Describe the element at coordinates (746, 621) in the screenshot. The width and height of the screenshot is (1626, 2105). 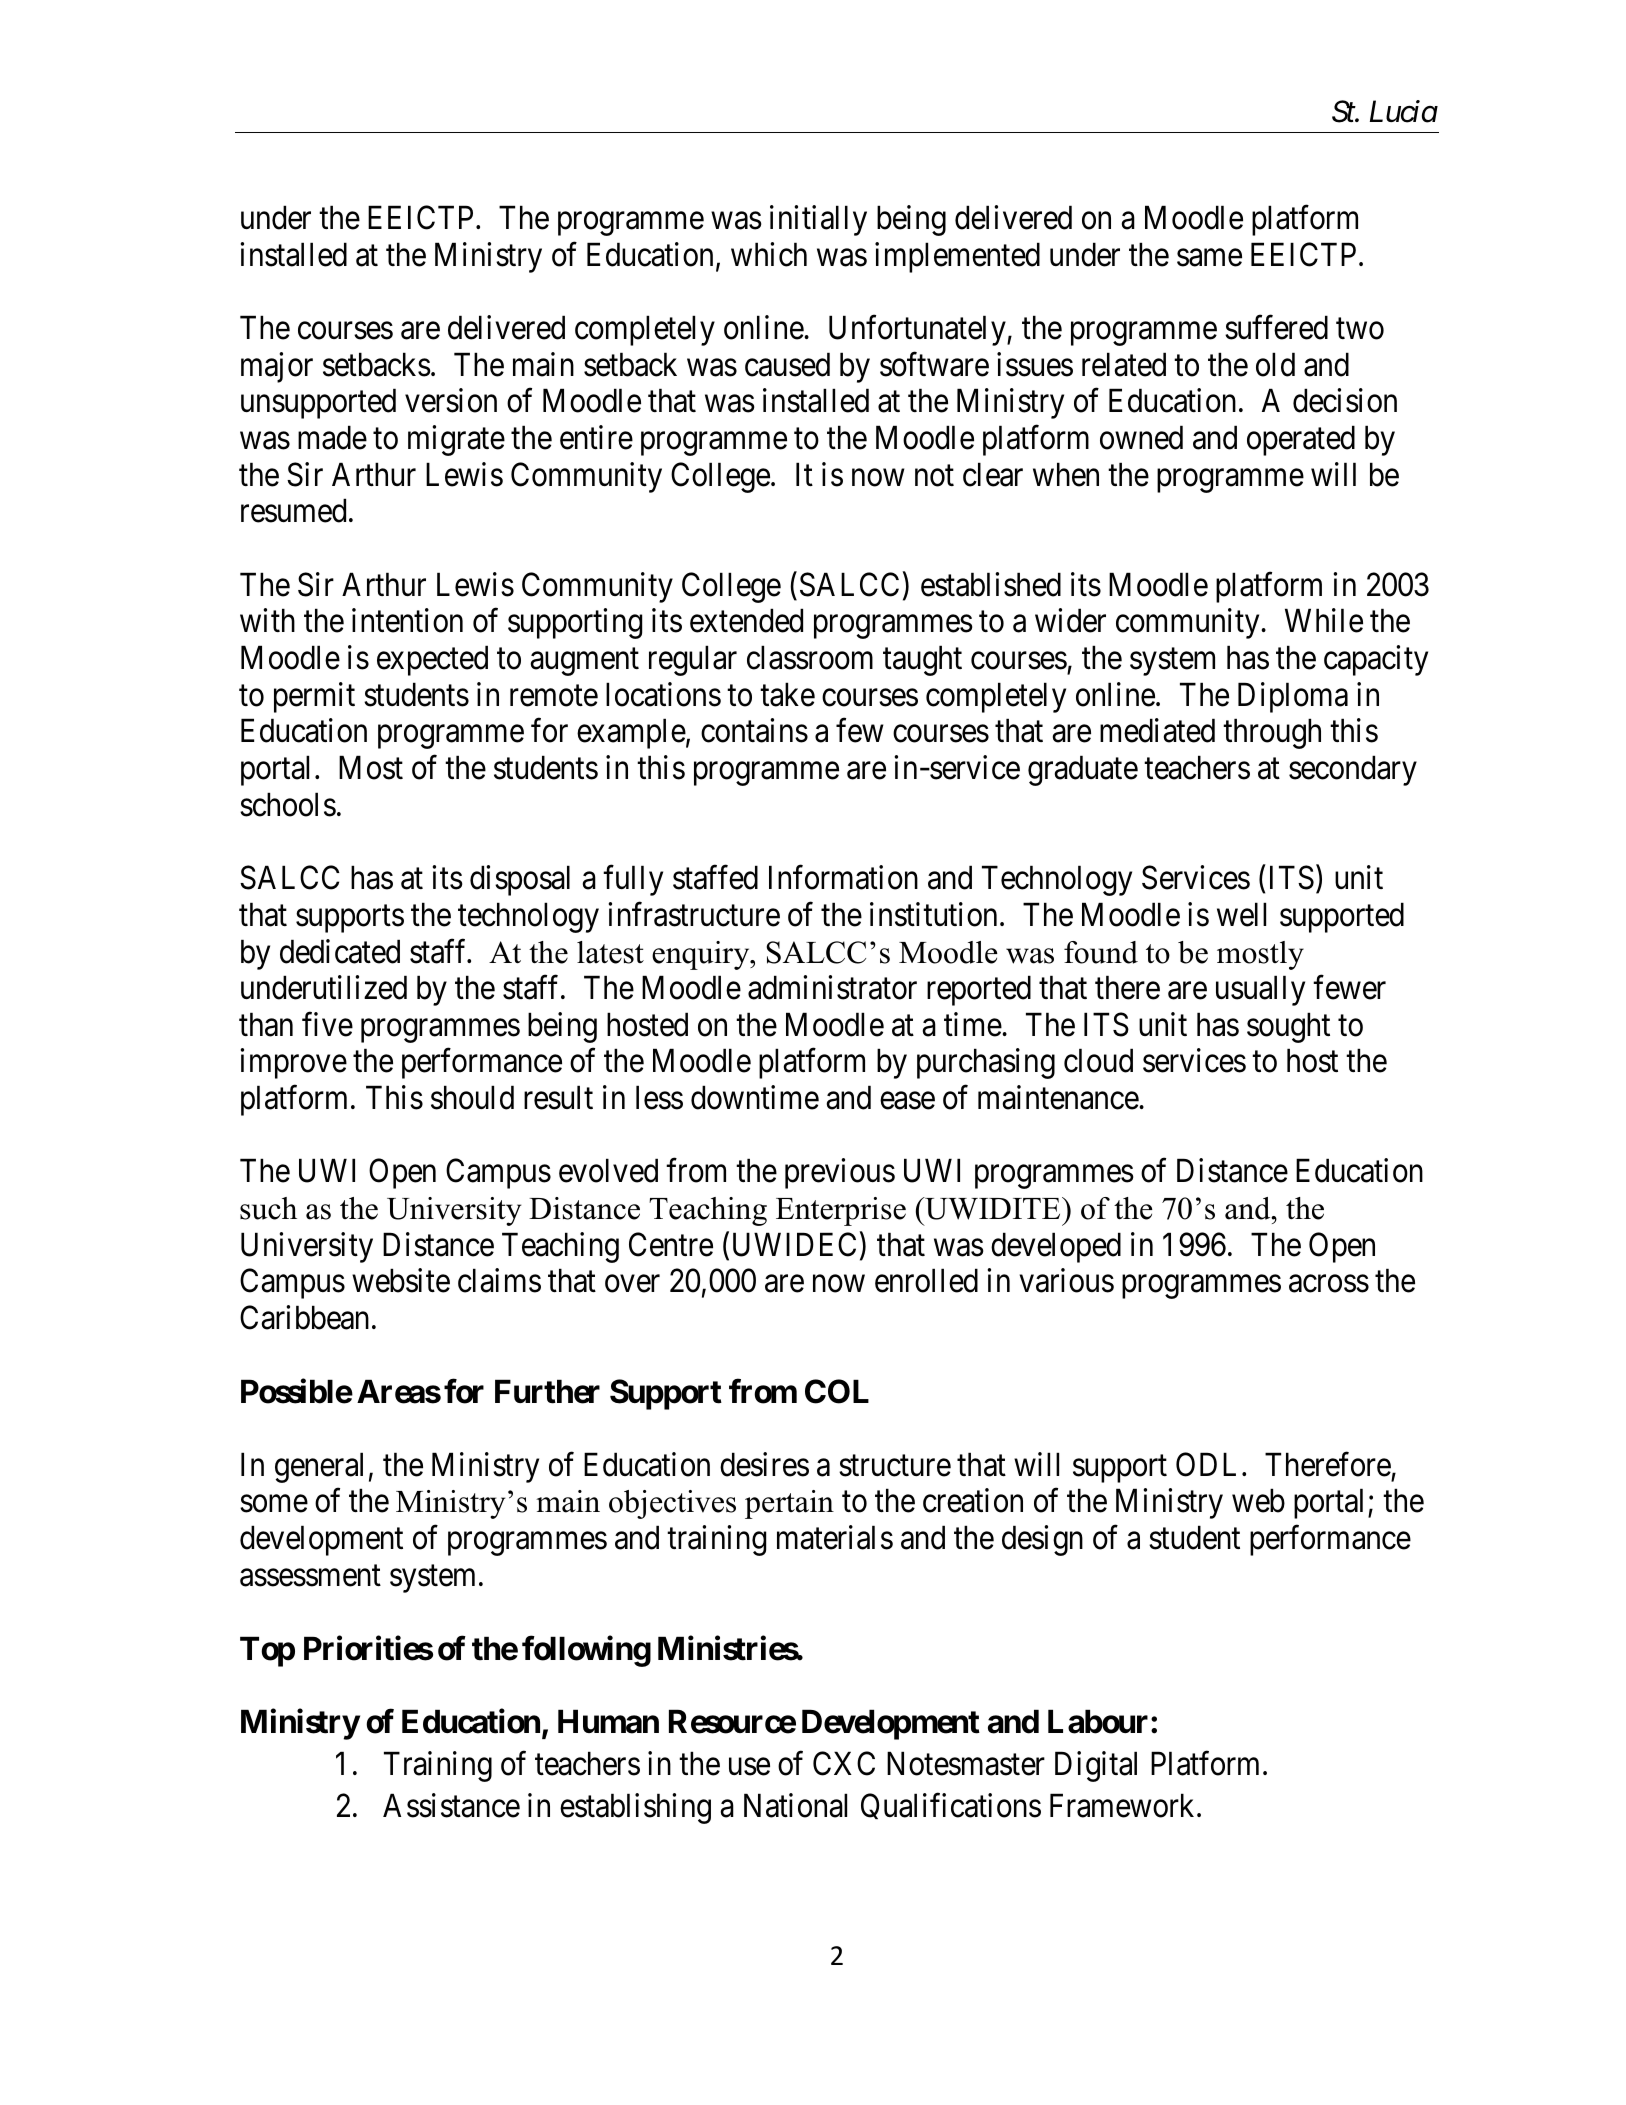
I see `extended` at that location.
